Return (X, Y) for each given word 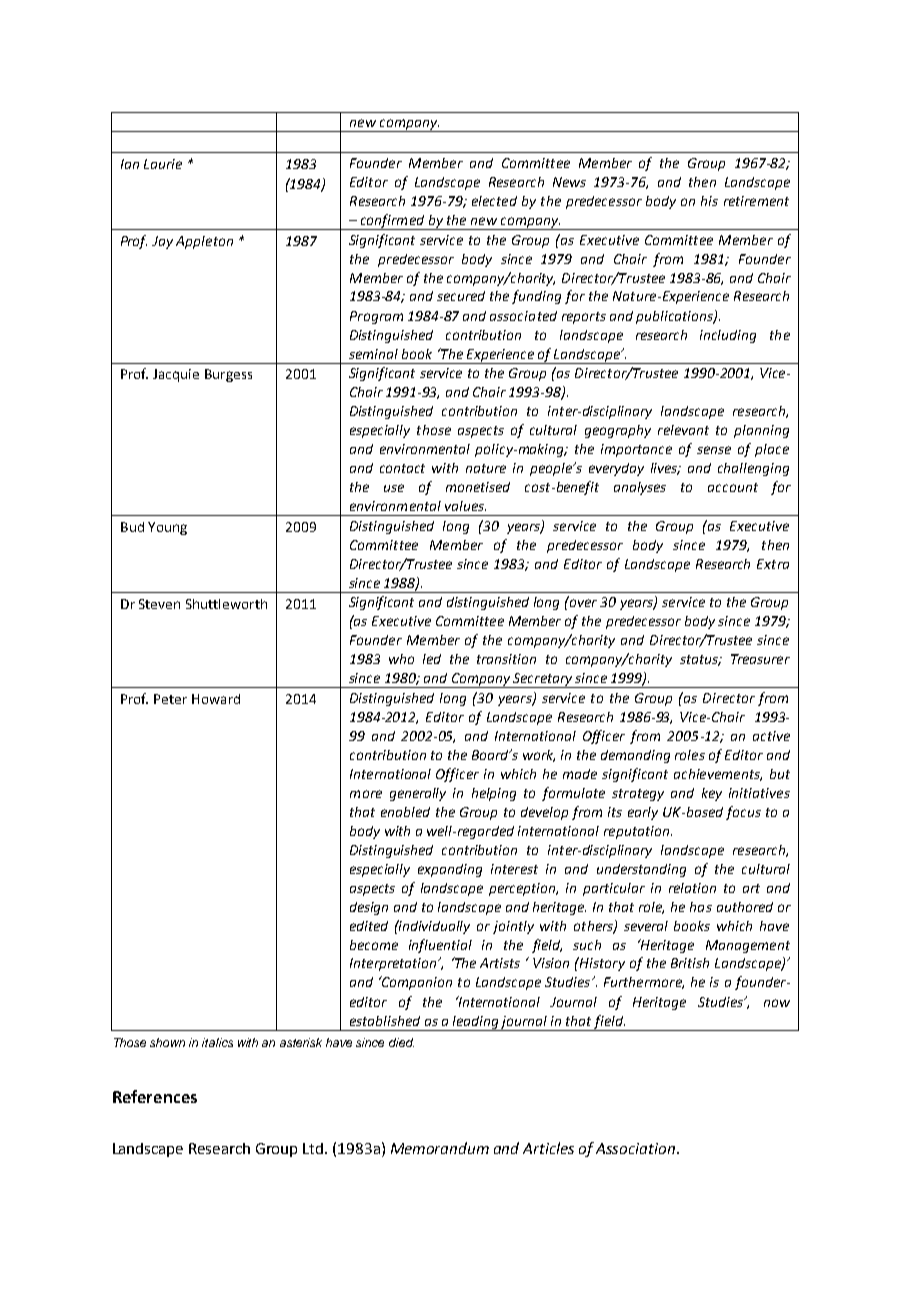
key (712, 794)
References (155, 1096)
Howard (216, 699)
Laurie (163, 164)
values (465, 506)
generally (418, 794)
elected (494, 201)
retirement (756, 201)
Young (167, 528)
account (733, 487)
